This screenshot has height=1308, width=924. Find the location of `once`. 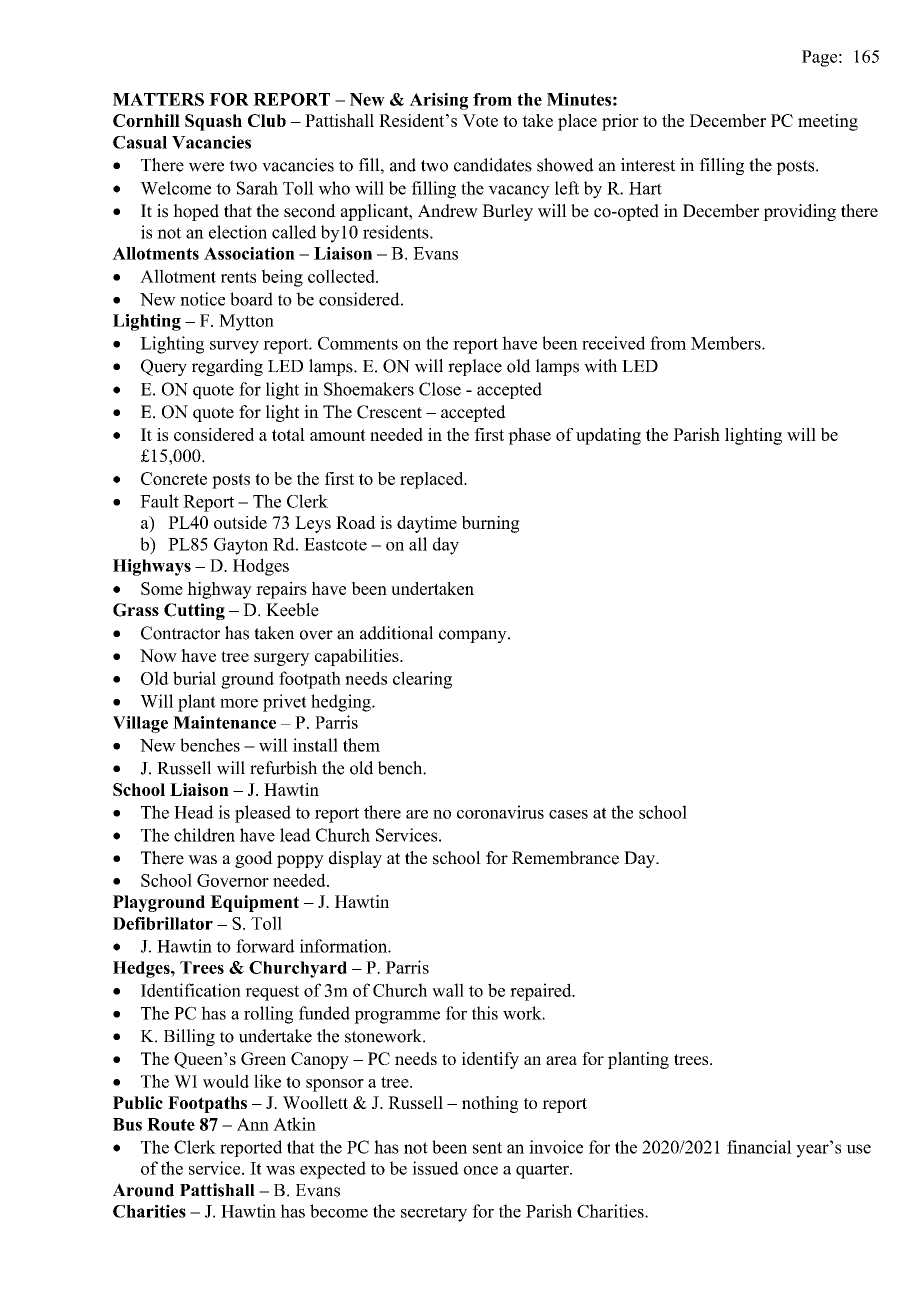

once is located at coordinates (480, 1170).
